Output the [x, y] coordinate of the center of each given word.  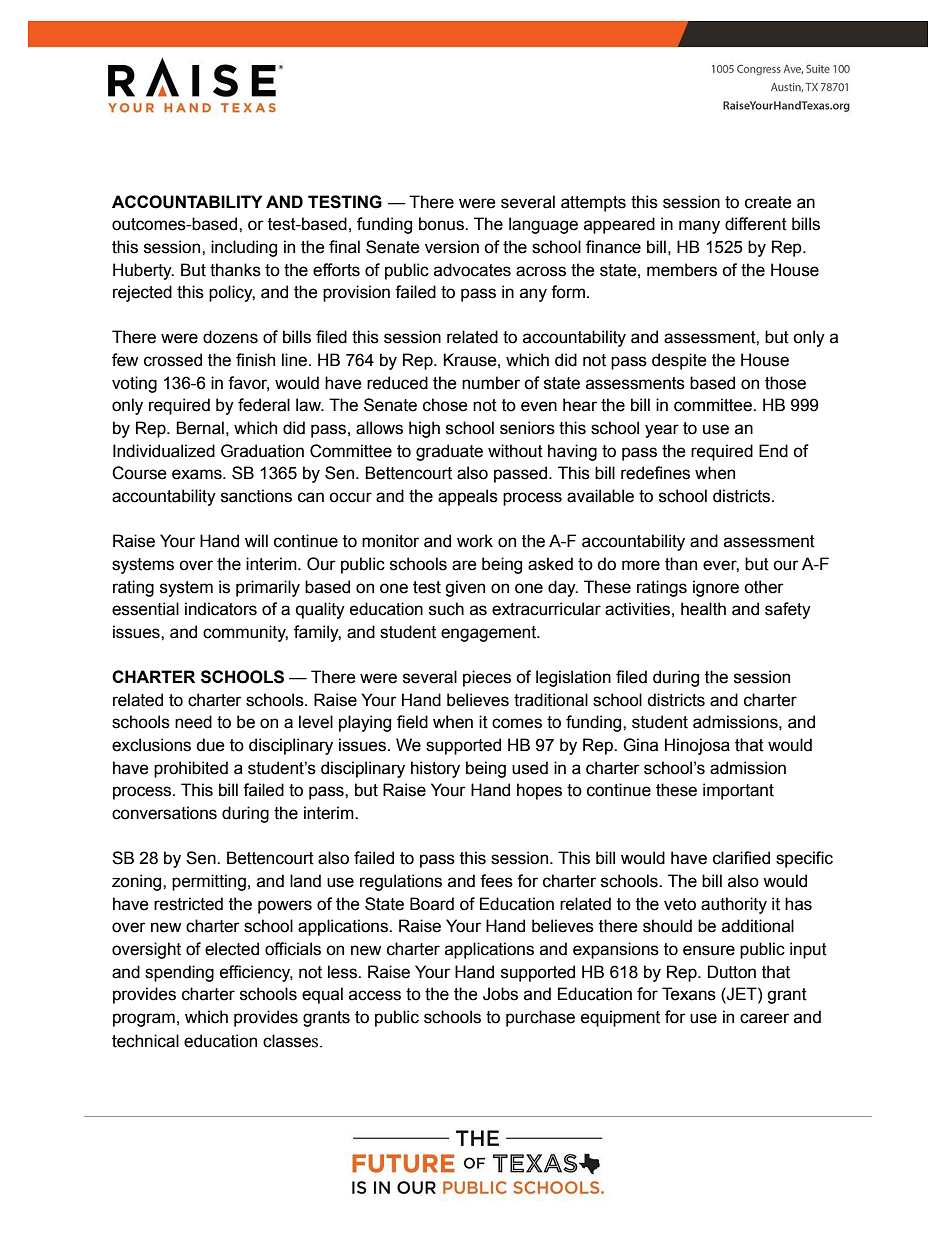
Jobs [500, 994]
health [703, 609]
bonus [442, 224]
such [446, 609]
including [244, 248]
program [144, 1020]
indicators [221, 609]
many [699, 227]
